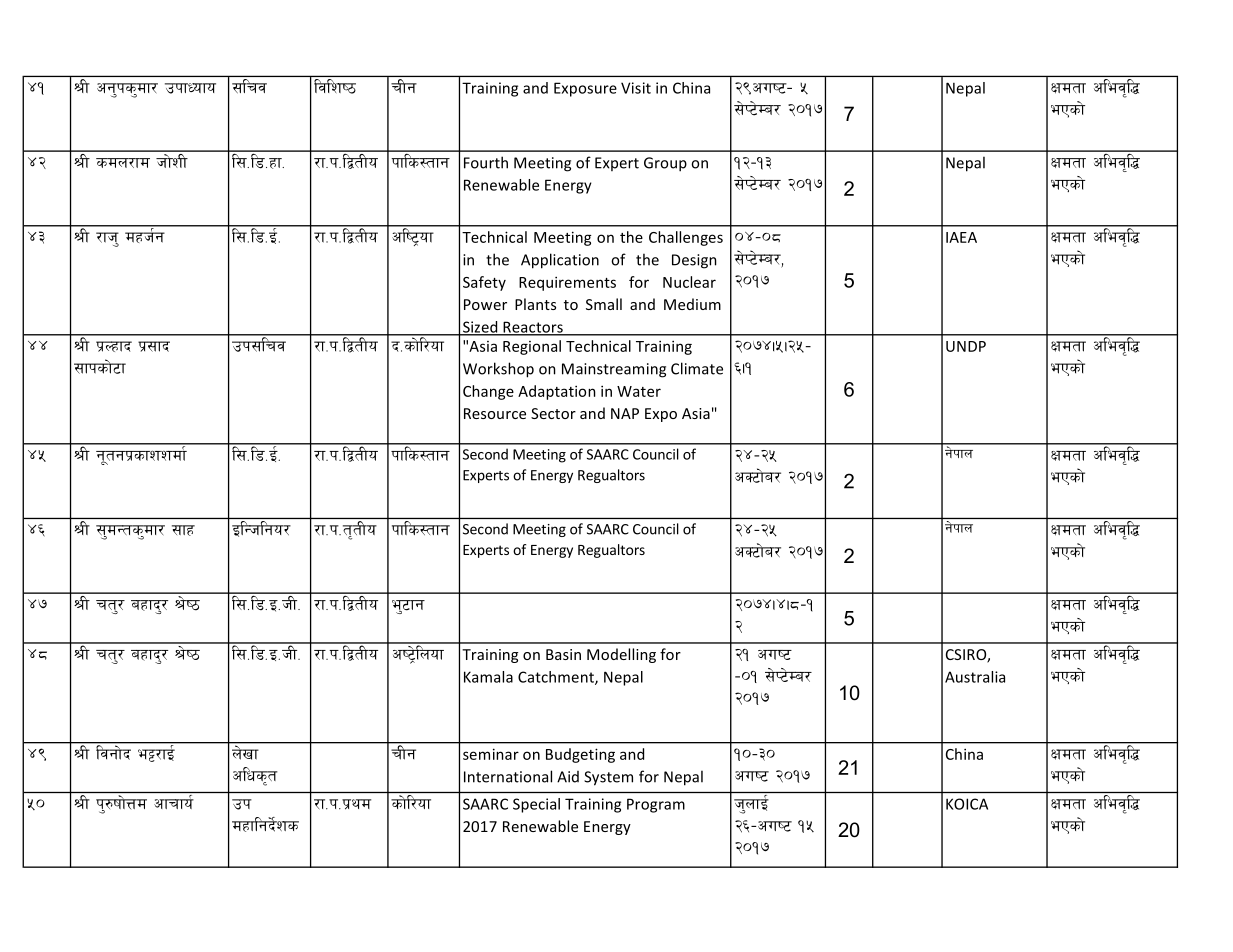 The width and height of the image is (1233, 952). What do you see at coordinates (656, 805) in the image?
I see `Program` at bounding box center [656, 805].
